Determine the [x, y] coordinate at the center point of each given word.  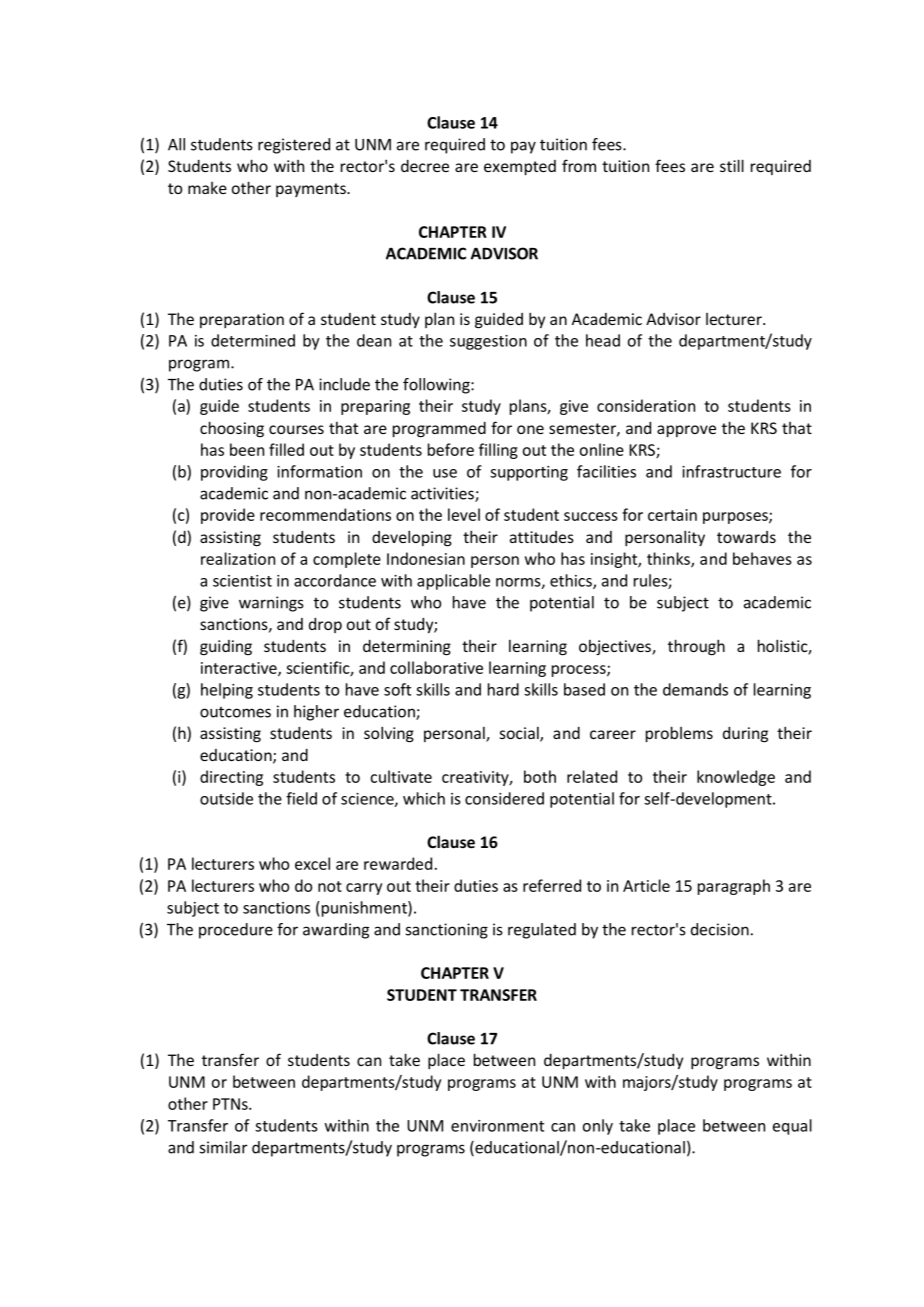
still [732, 165]
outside [226, 798]
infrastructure [731, 471]
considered [504, 798]
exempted [520, 167]
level [464, 514]
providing [234, 473]
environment [497, 1126]
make [207, 188]
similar [224, 1147]
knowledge [736, 778]
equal [792, 1127]
